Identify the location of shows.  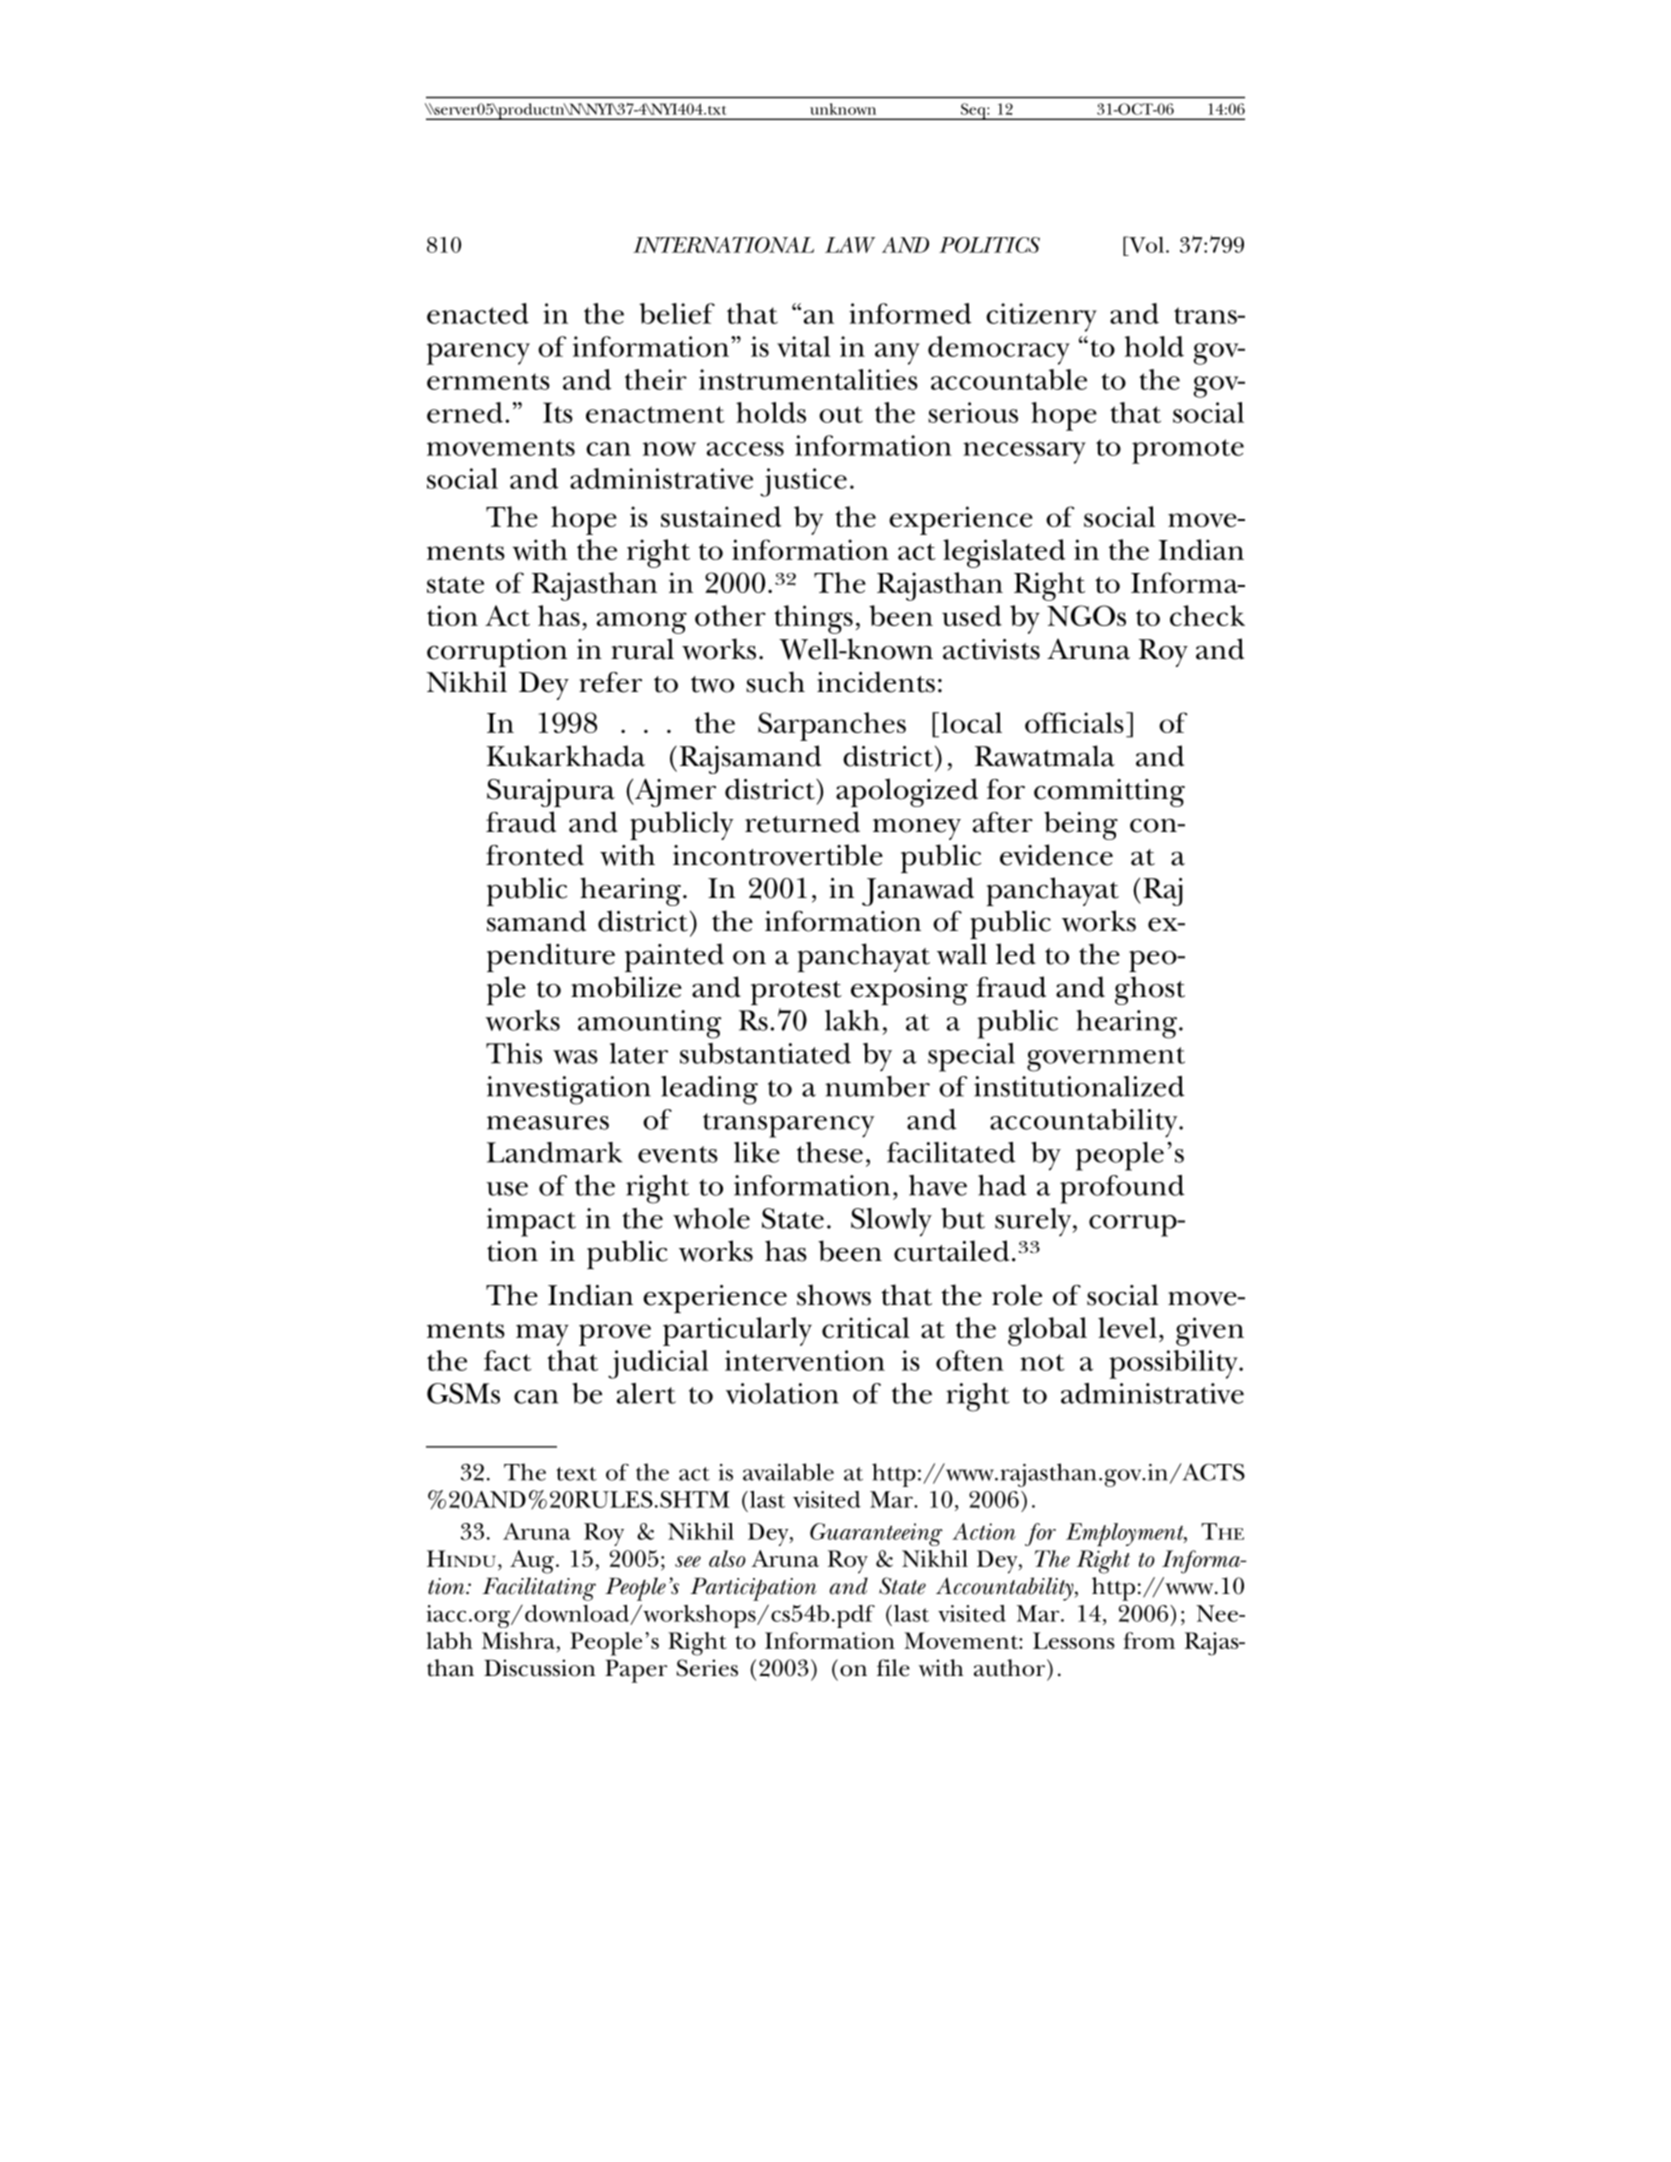
(834, 1295).
